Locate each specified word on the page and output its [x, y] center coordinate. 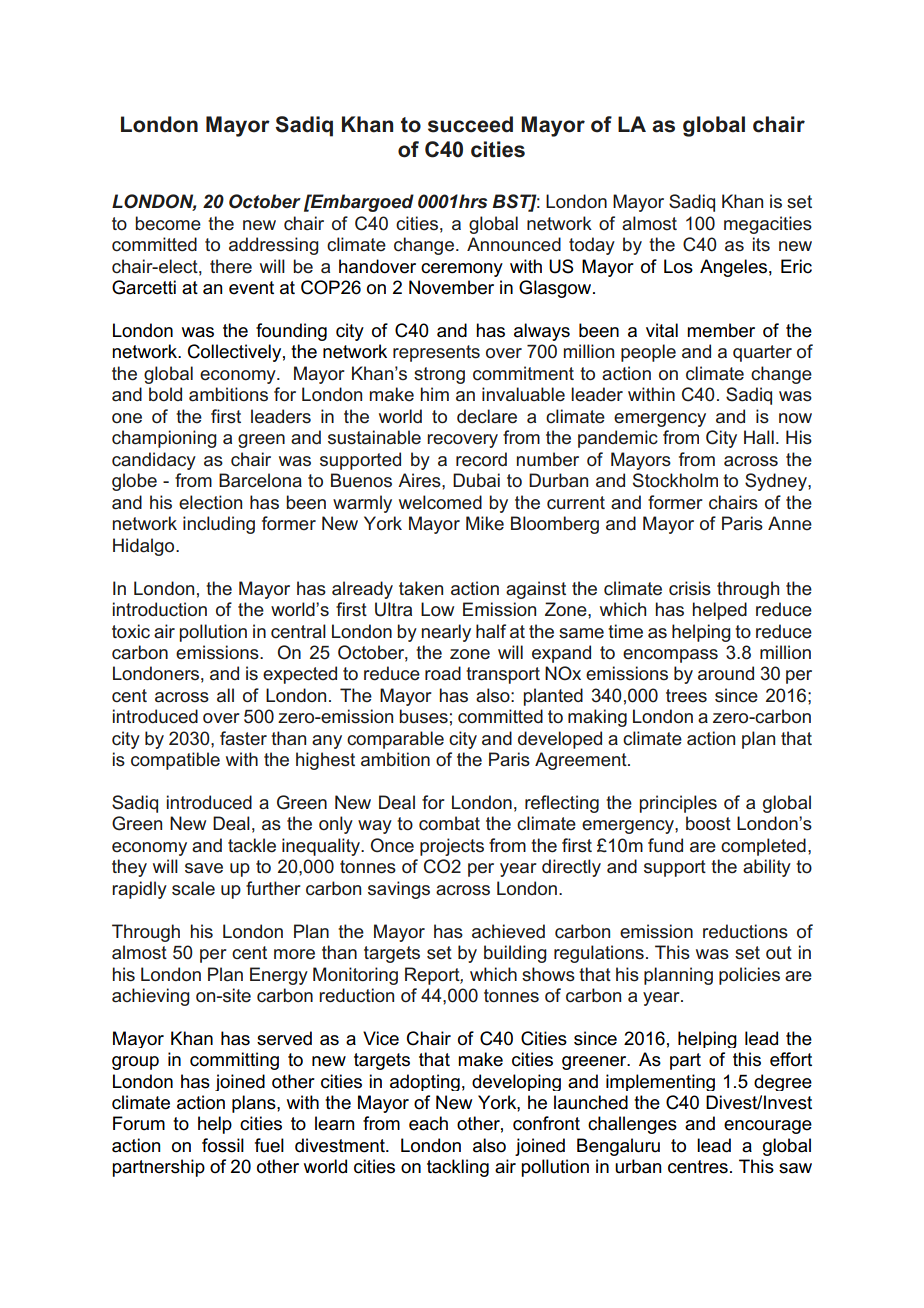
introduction [160, 609]
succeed [470, 124]
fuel [269, 1145]
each [428, 1123]
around [726, 673]
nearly [446, 633]
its [761, 244]
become [168, 223]
